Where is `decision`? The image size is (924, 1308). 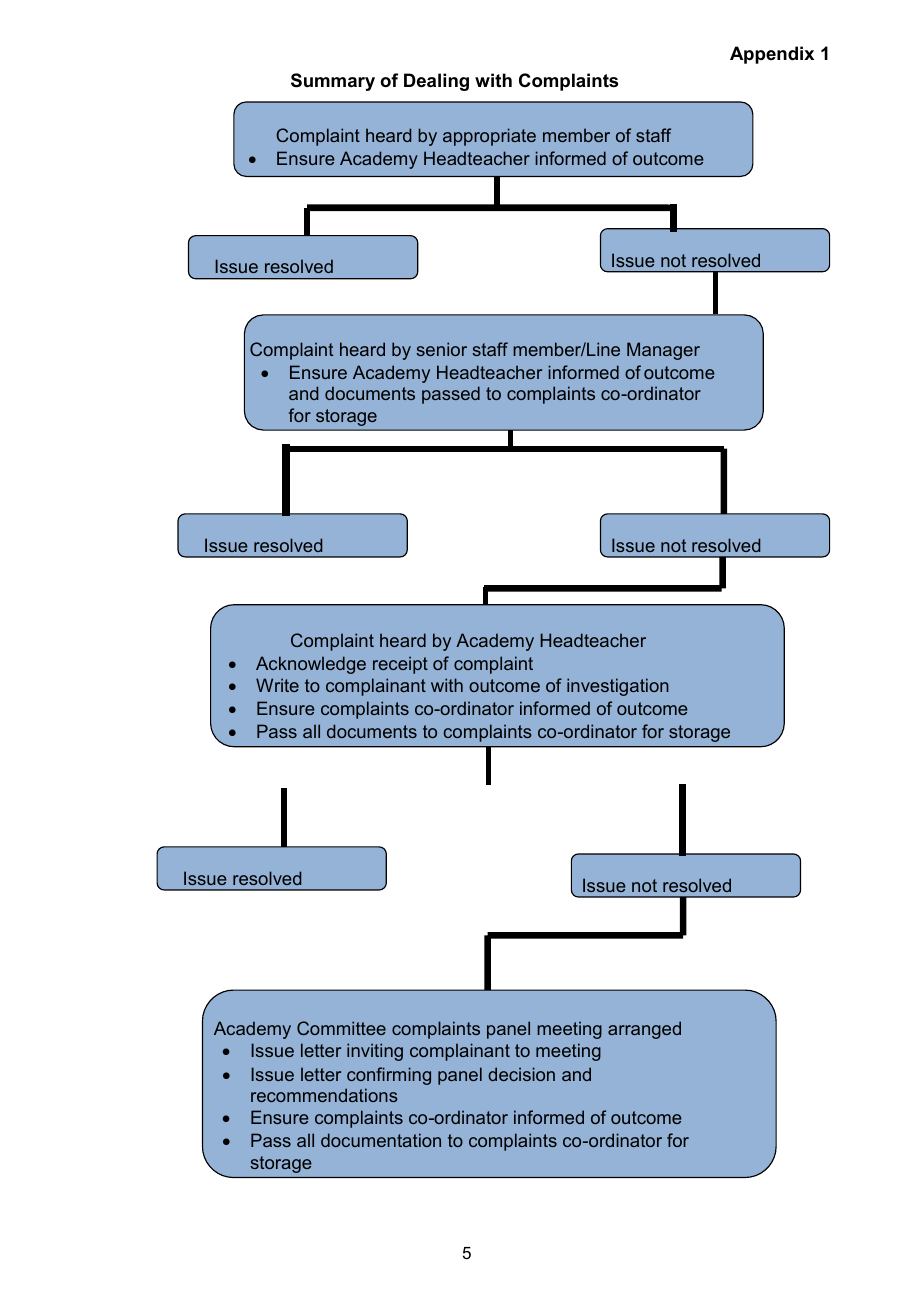 decision is located at coordinates (521, 1074).
